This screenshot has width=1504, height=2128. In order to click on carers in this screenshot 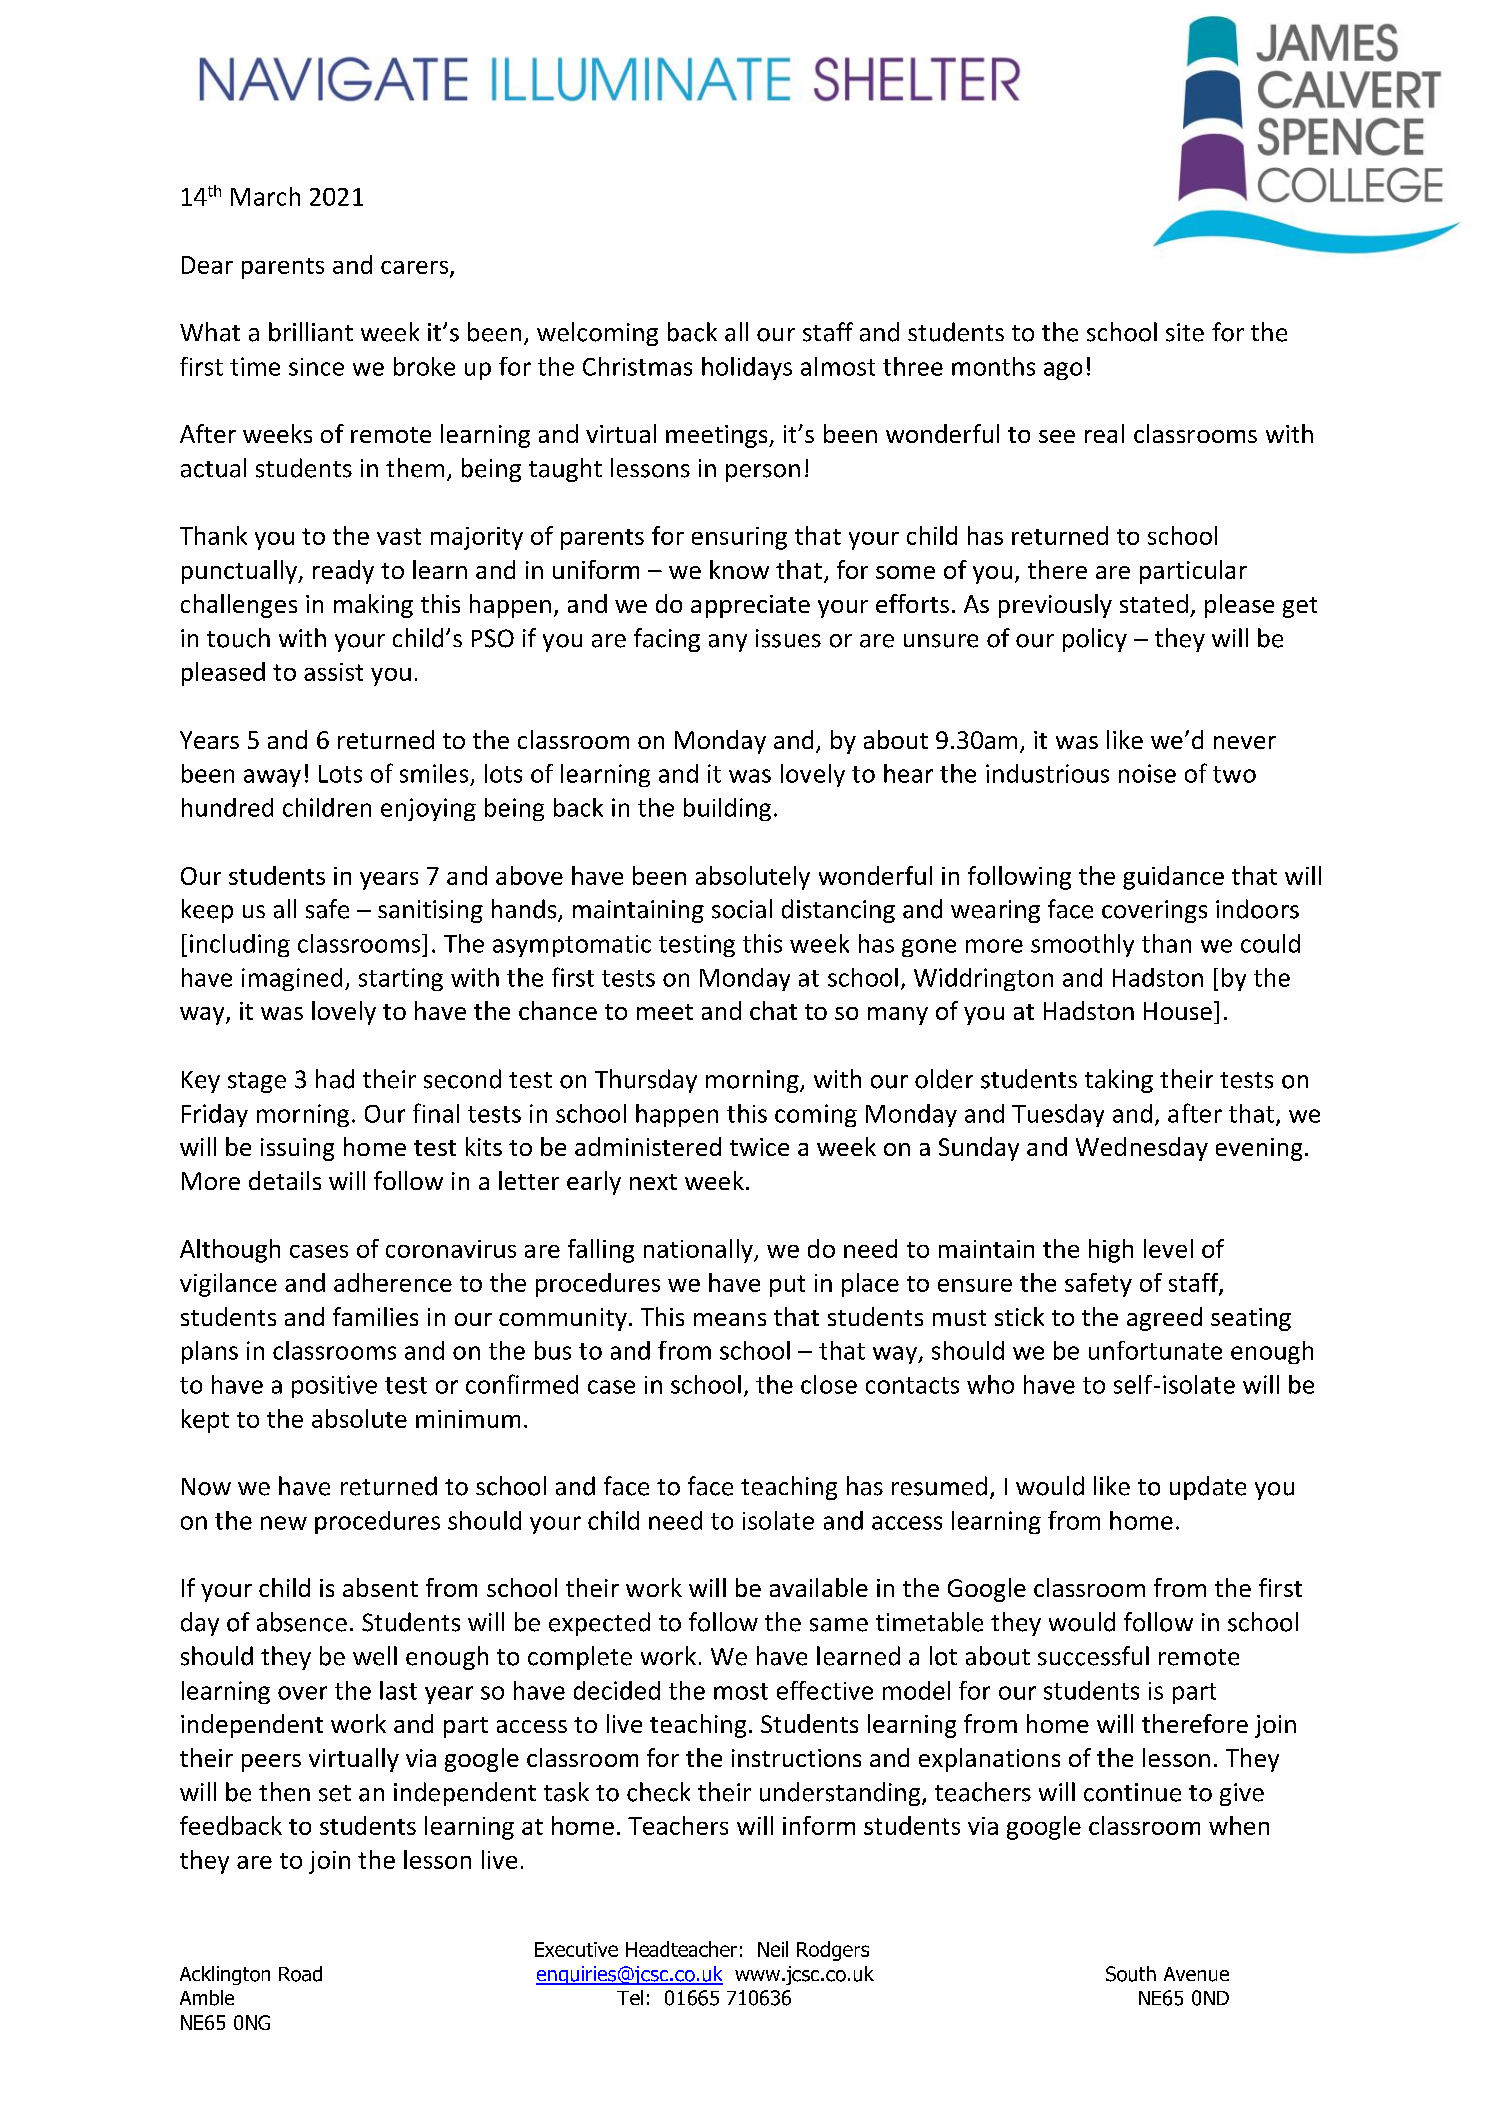, I will do `click(416, 268)`.
